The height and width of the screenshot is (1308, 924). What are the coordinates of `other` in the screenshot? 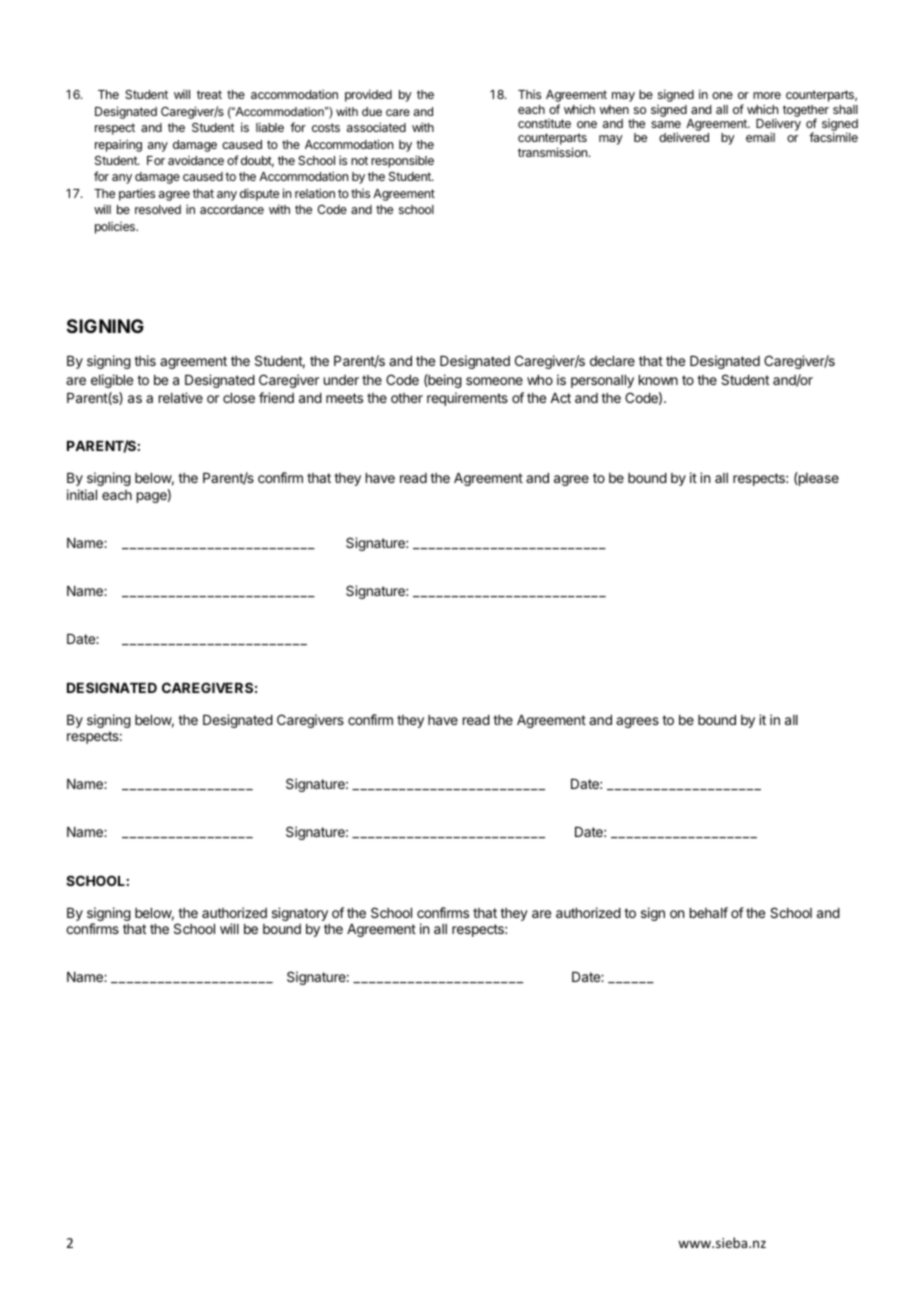 It's located at (407, 398).
